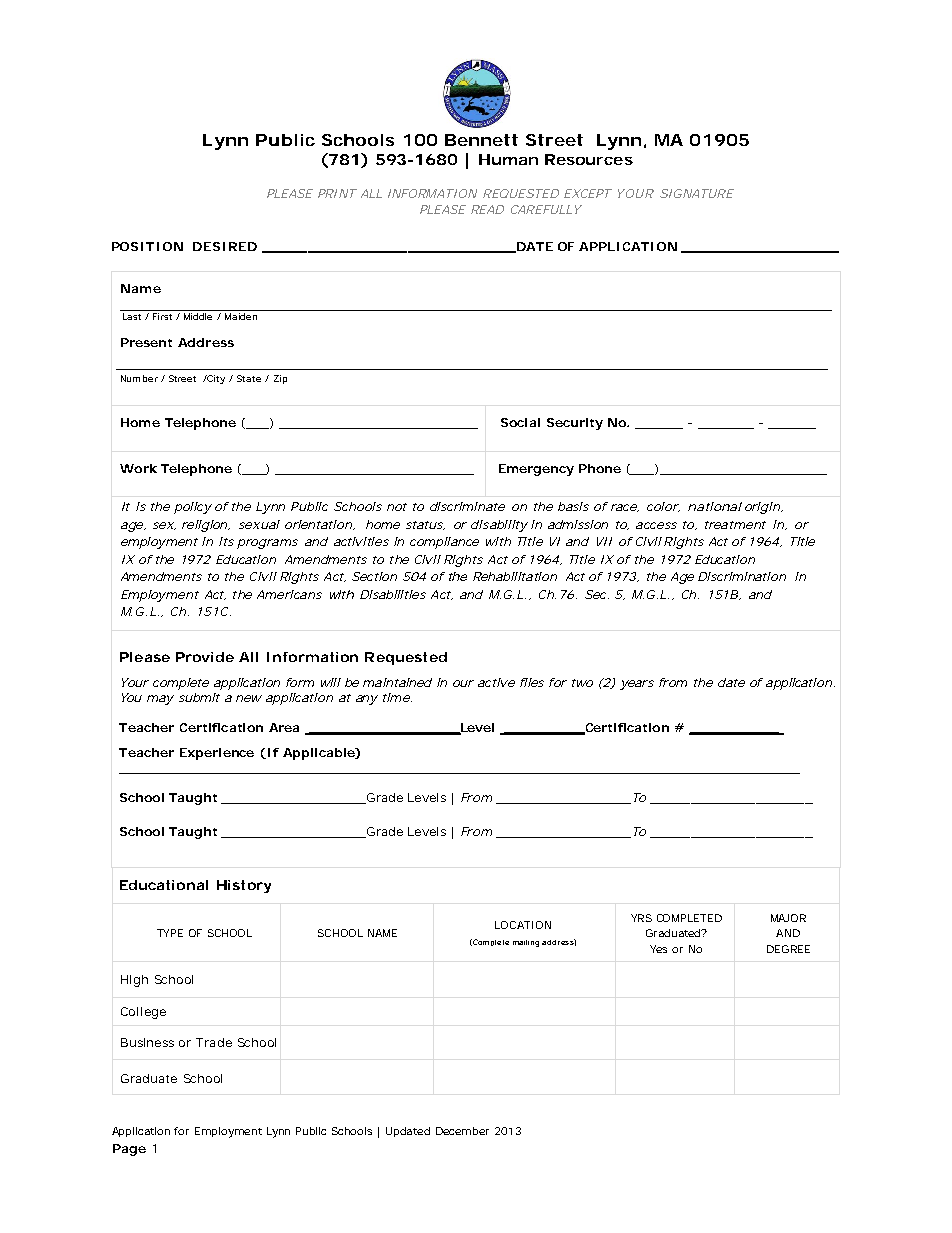  What do you see at coordinates (520, 422) in the image?
I see `Social` at bounding box center [520, 422].
